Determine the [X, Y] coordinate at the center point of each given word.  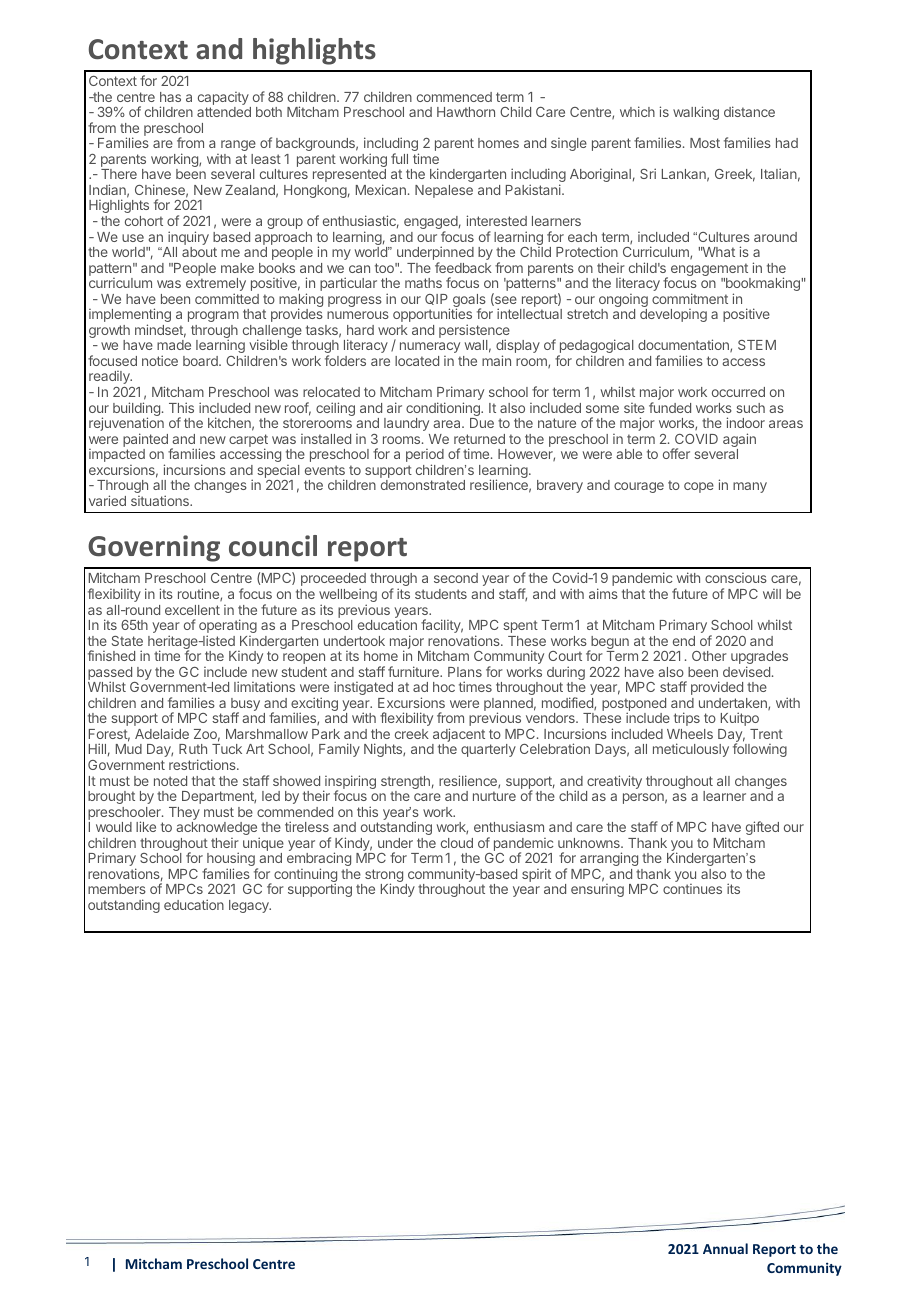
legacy [250, 906]
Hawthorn [466, 112]
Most [705, 143]
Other [709, 656]
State [127, 641]
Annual [725, 1248]
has [170, 97]
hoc [444, 687]
